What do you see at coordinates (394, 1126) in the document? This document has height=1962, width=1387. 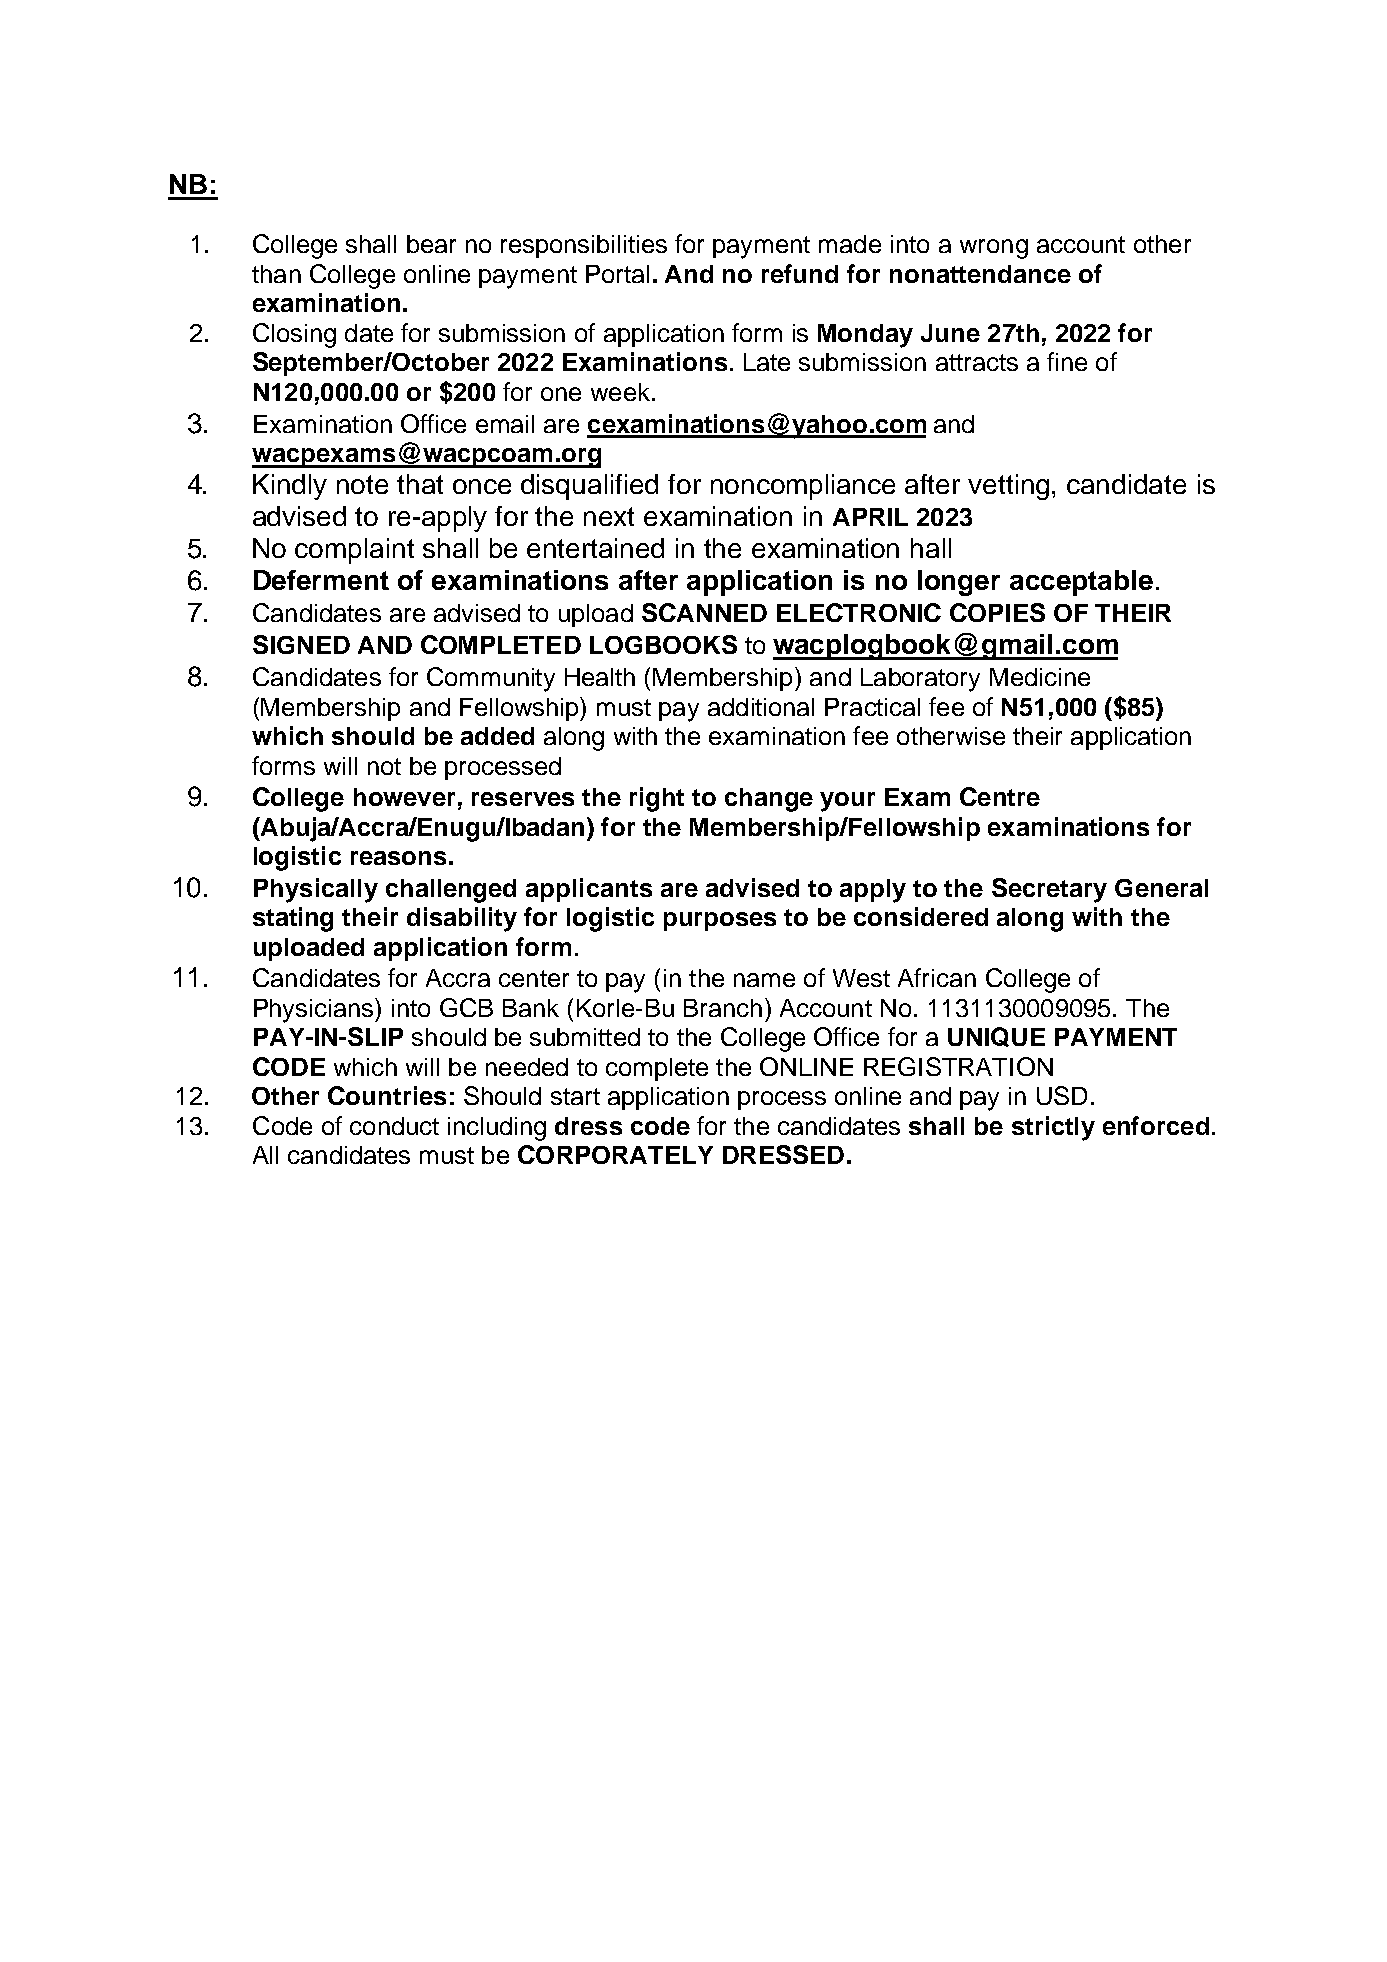 I see `conduct` at bounding box center [394, 1126].
